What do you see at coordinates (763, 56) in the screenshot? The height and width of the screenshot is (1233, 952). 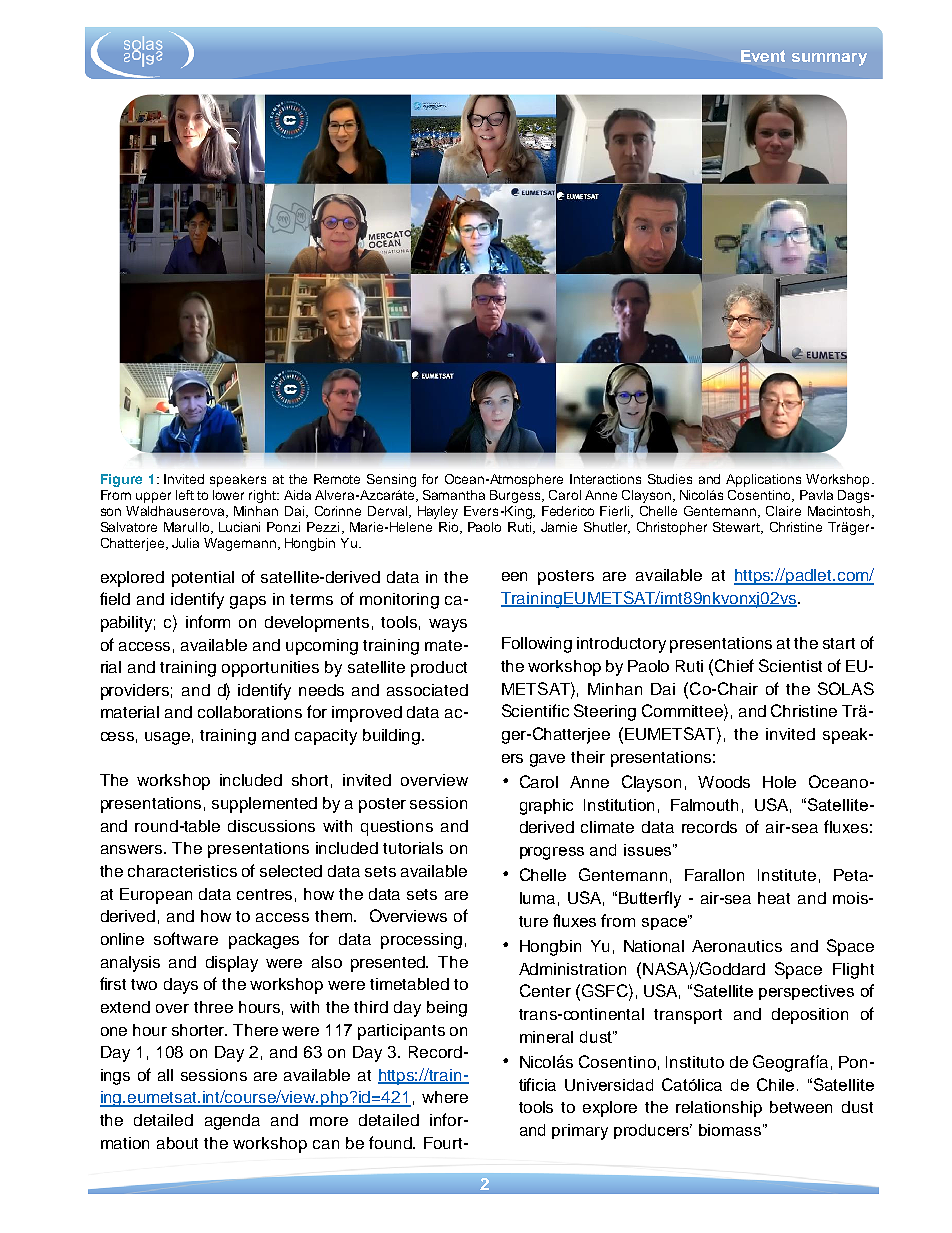 I see `Event` at bounding box center [763, 56].
